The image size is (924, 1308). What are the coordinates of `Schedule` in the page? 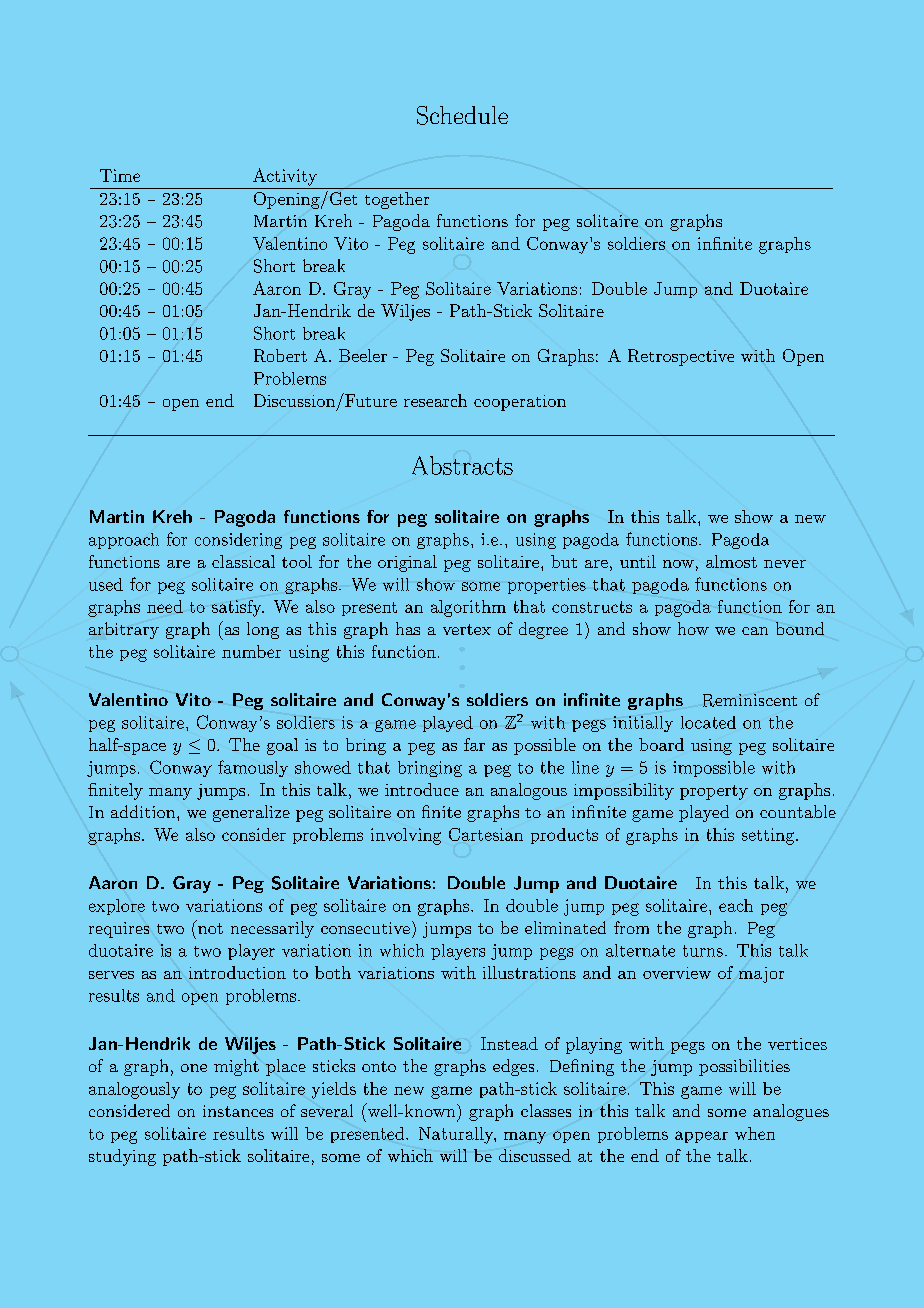 It's located at (462, 115).
